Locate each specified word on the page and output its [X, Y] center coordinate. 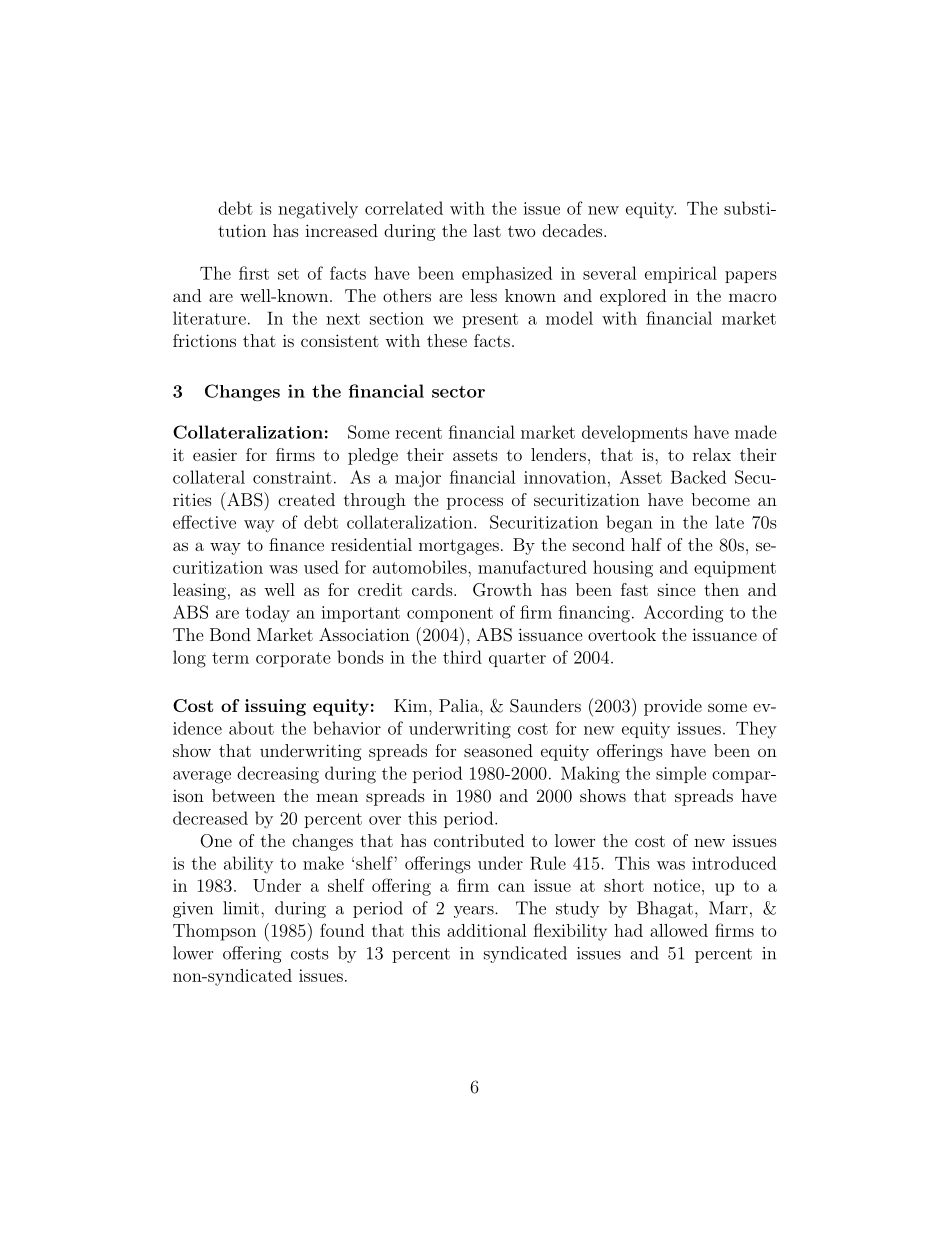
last [487, 230]
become [720, 499]
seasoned [498, 750]
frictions [204, 340]
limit [242, 908]
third [462, 657]
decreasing [278, 775]
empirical [681, 274]
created [306, 499]
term [230, 658]
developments [635, 433]
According [683, 614]
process [475, 503]
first [254, 273]
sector [458, 392]
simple [681, 774]
